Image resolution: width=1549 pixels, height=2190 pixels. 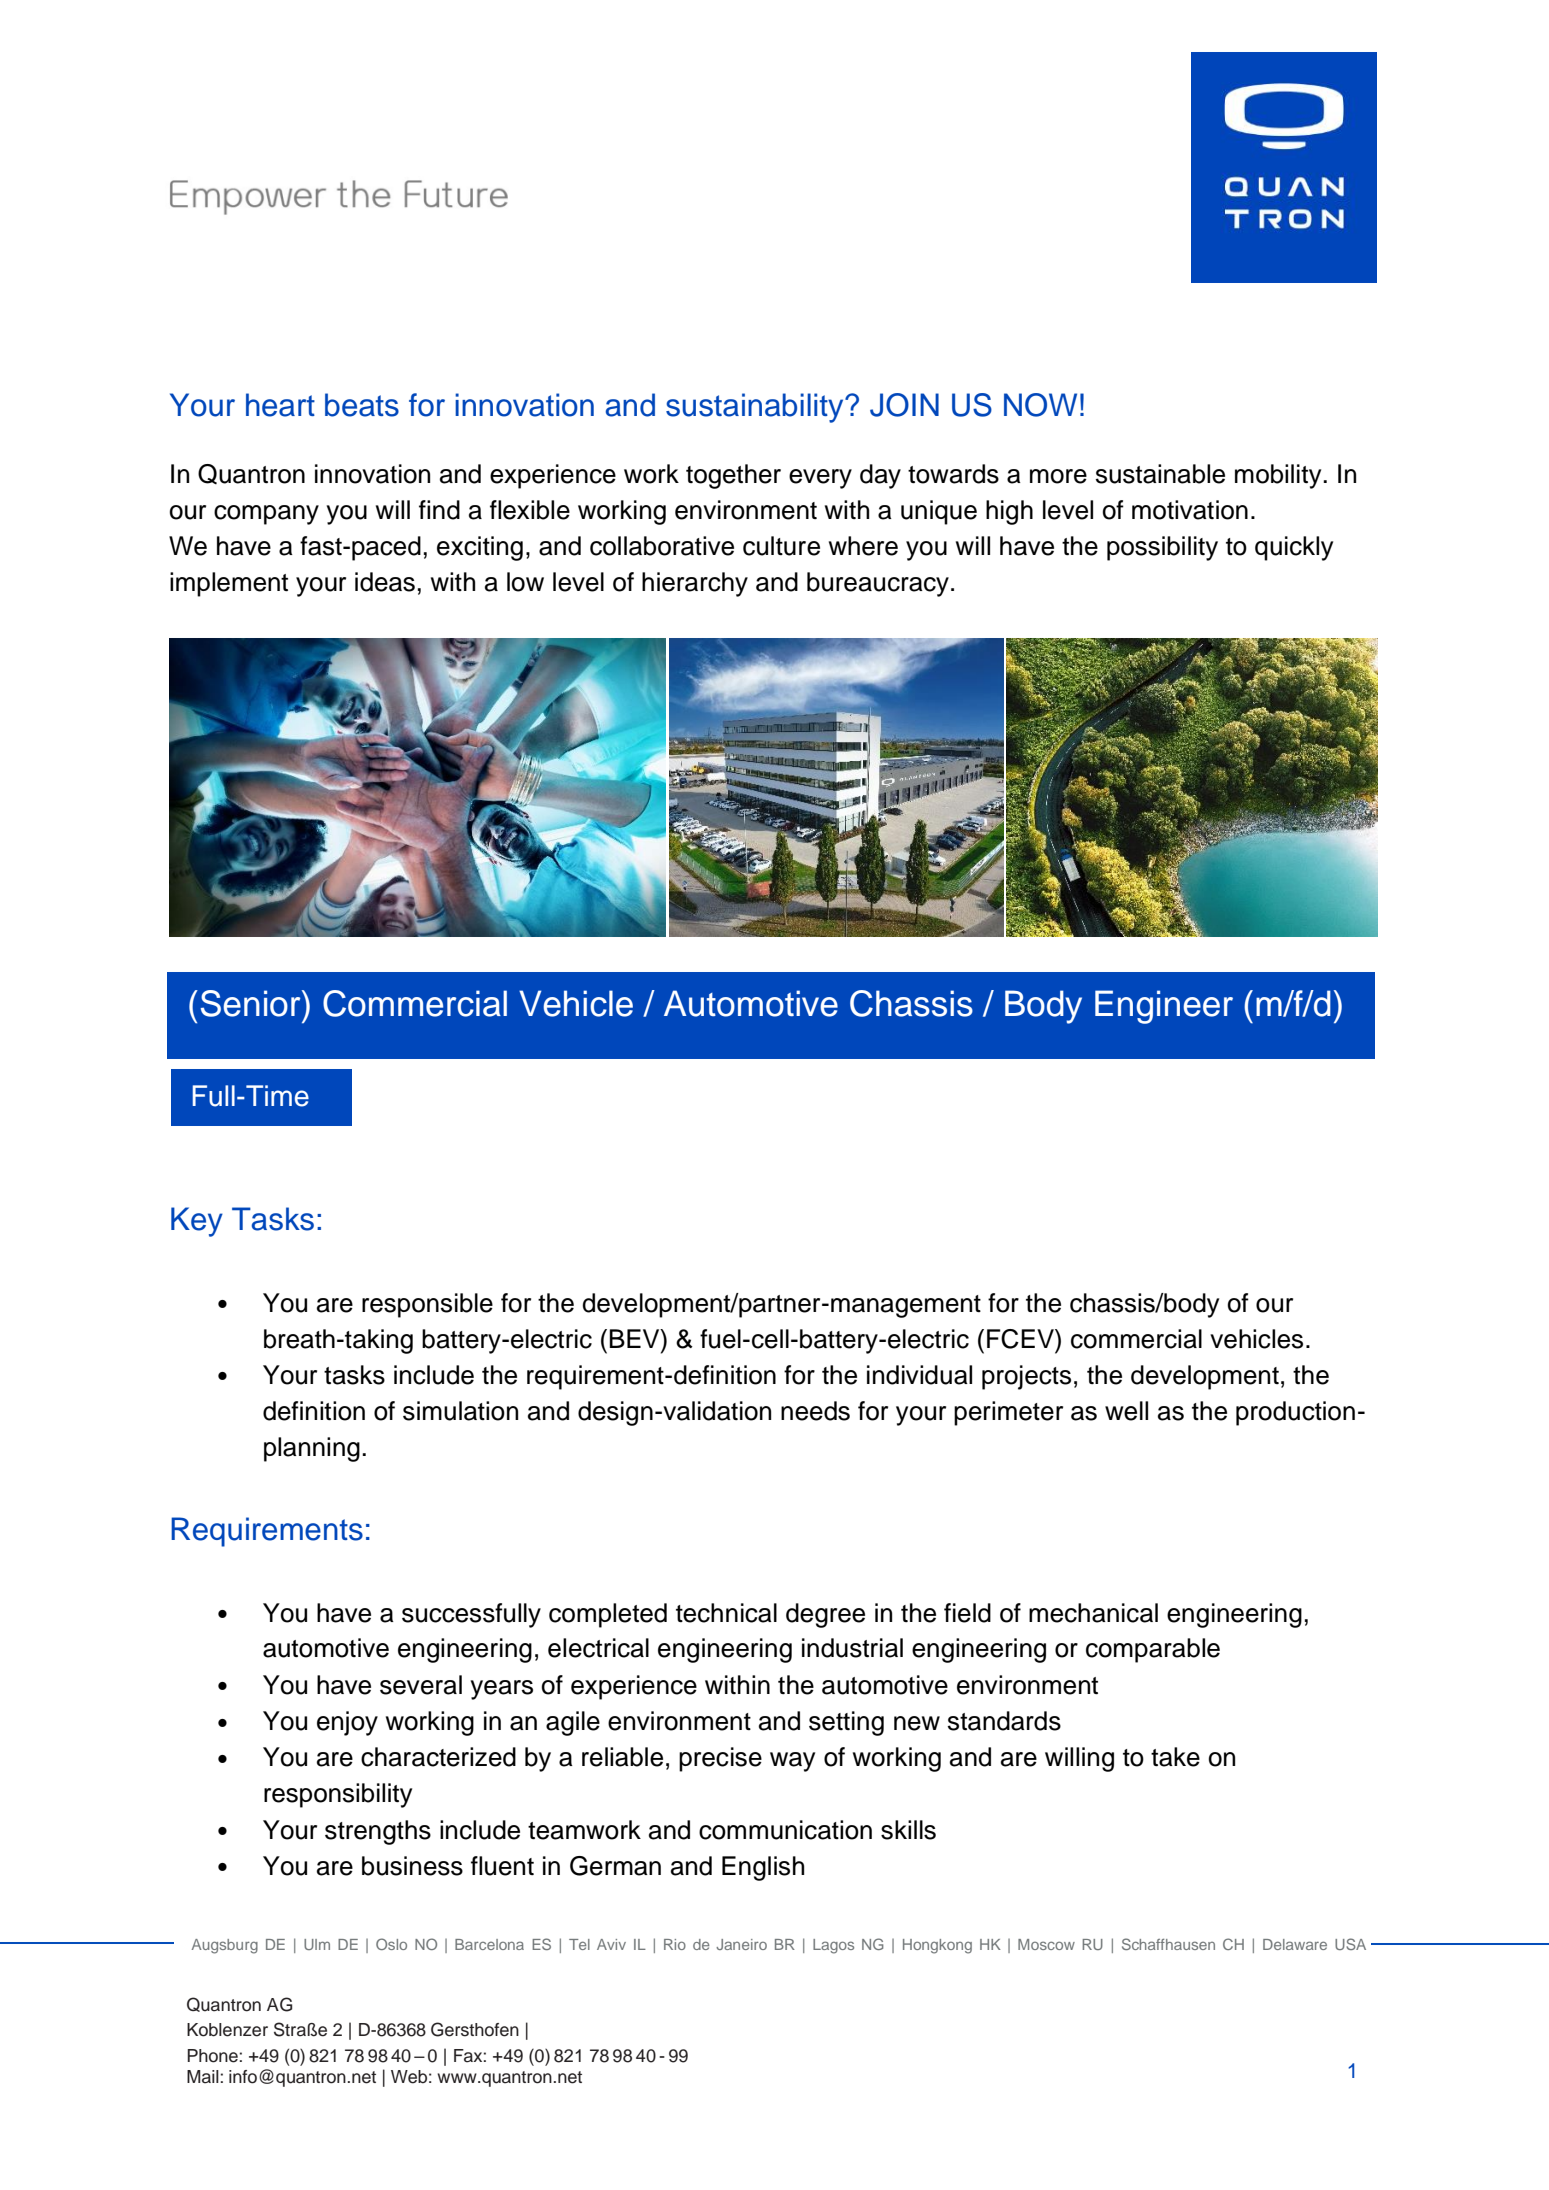 I want to click on Janeiro, so click(x=741, y=1944).
